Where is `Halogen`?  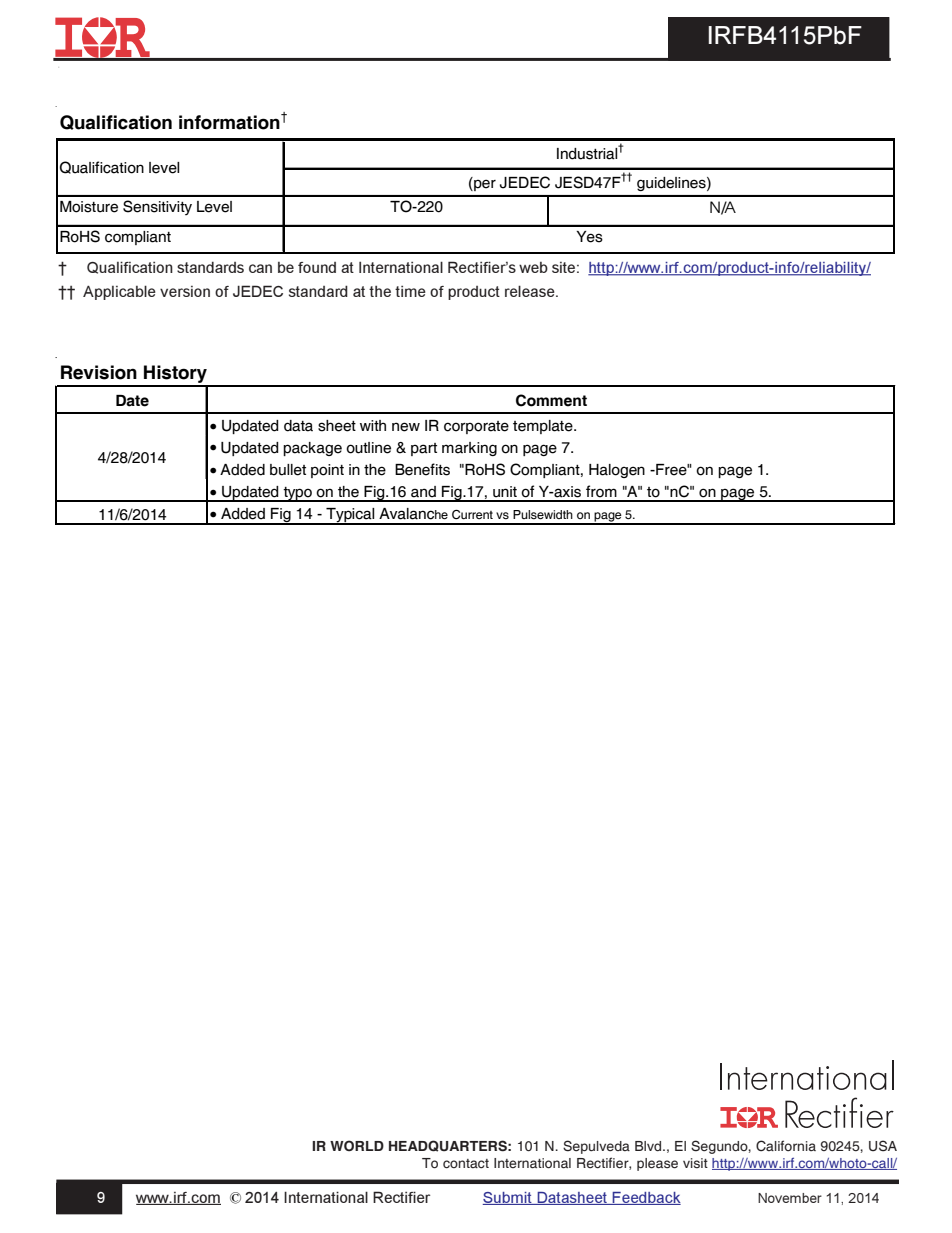 Halogen is located at coordinates (617, 471).
